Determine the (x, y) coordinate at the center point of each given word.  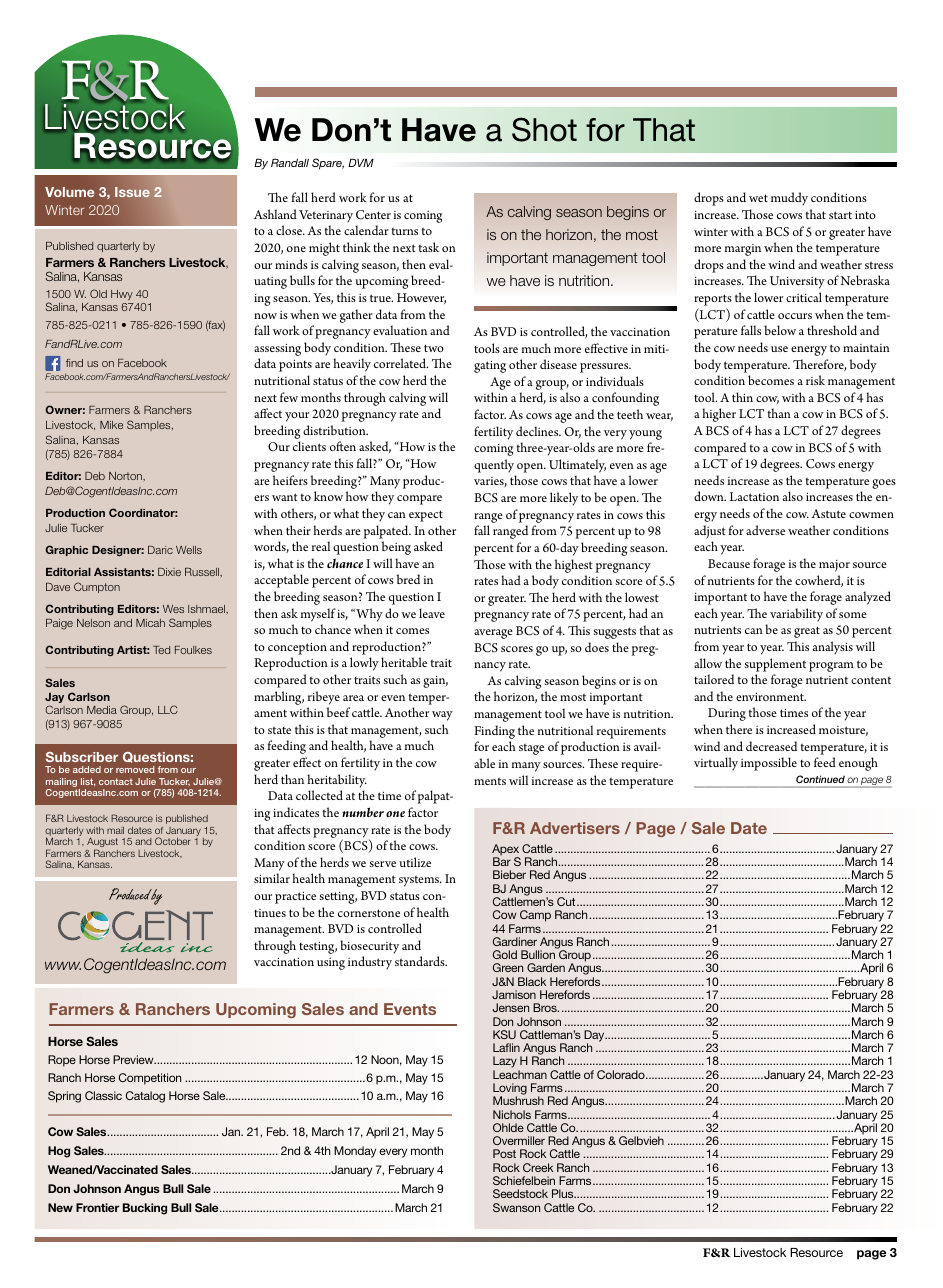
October (173, 841)
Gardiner (515, 941)
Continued (820, 779)
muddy (789, 198)
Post (504, 1153)
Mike (111, 425)
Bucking (145, 1209)
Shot (544, 129)
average (493, 634)
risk (815, 380)
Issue (132, 192)
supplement (775, 665)
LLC (168, 709)
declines (538, 431)
